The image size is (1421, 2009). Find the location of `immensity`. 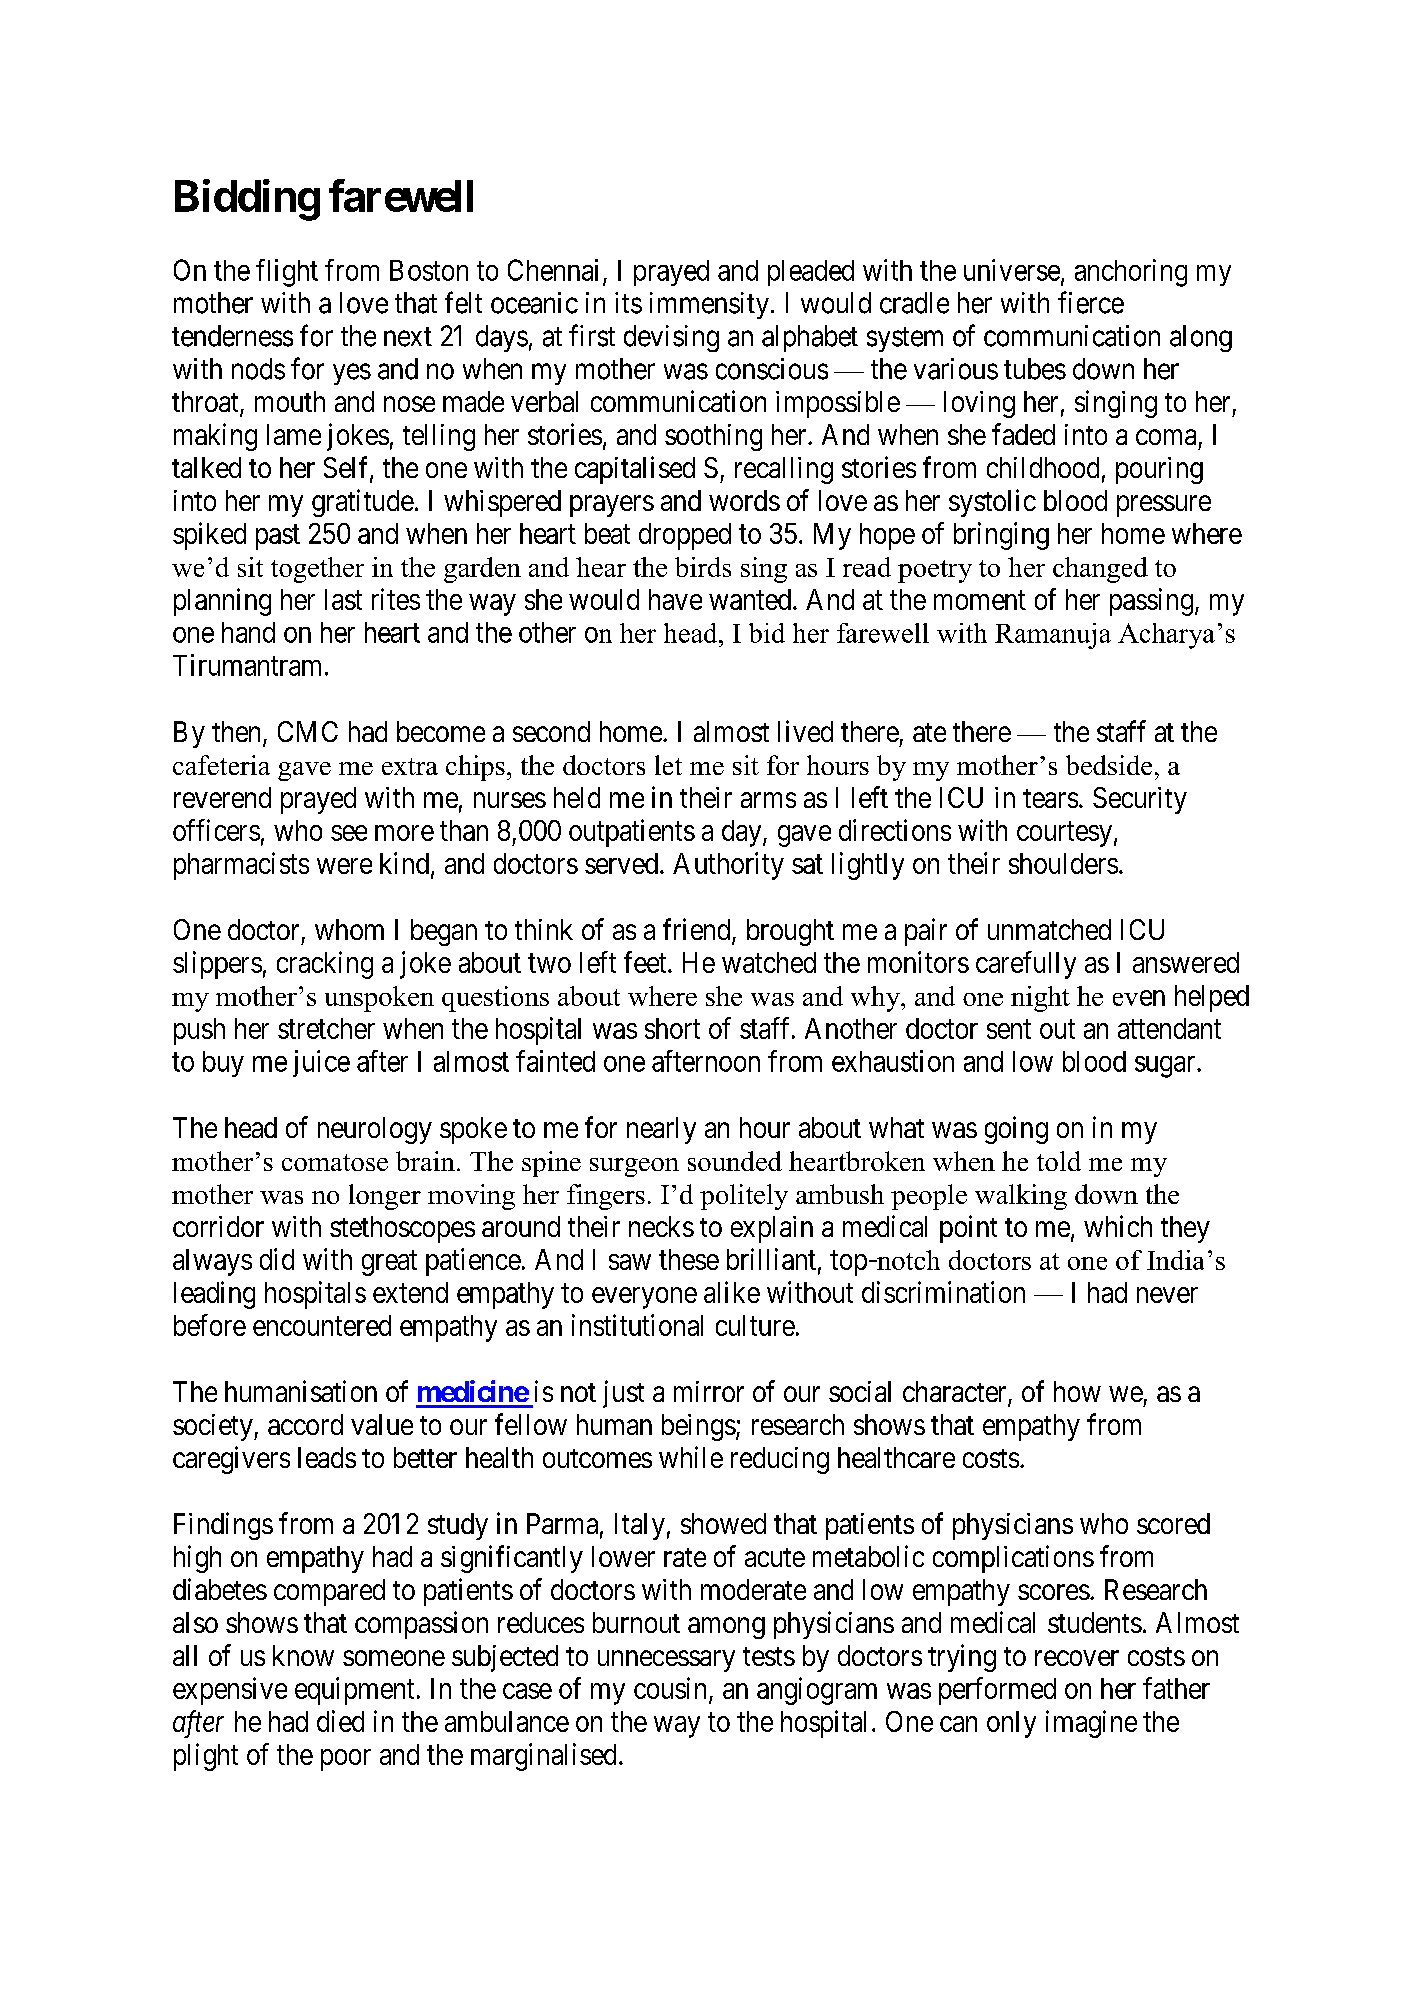

immensity is located at coordinates (709, 305).
